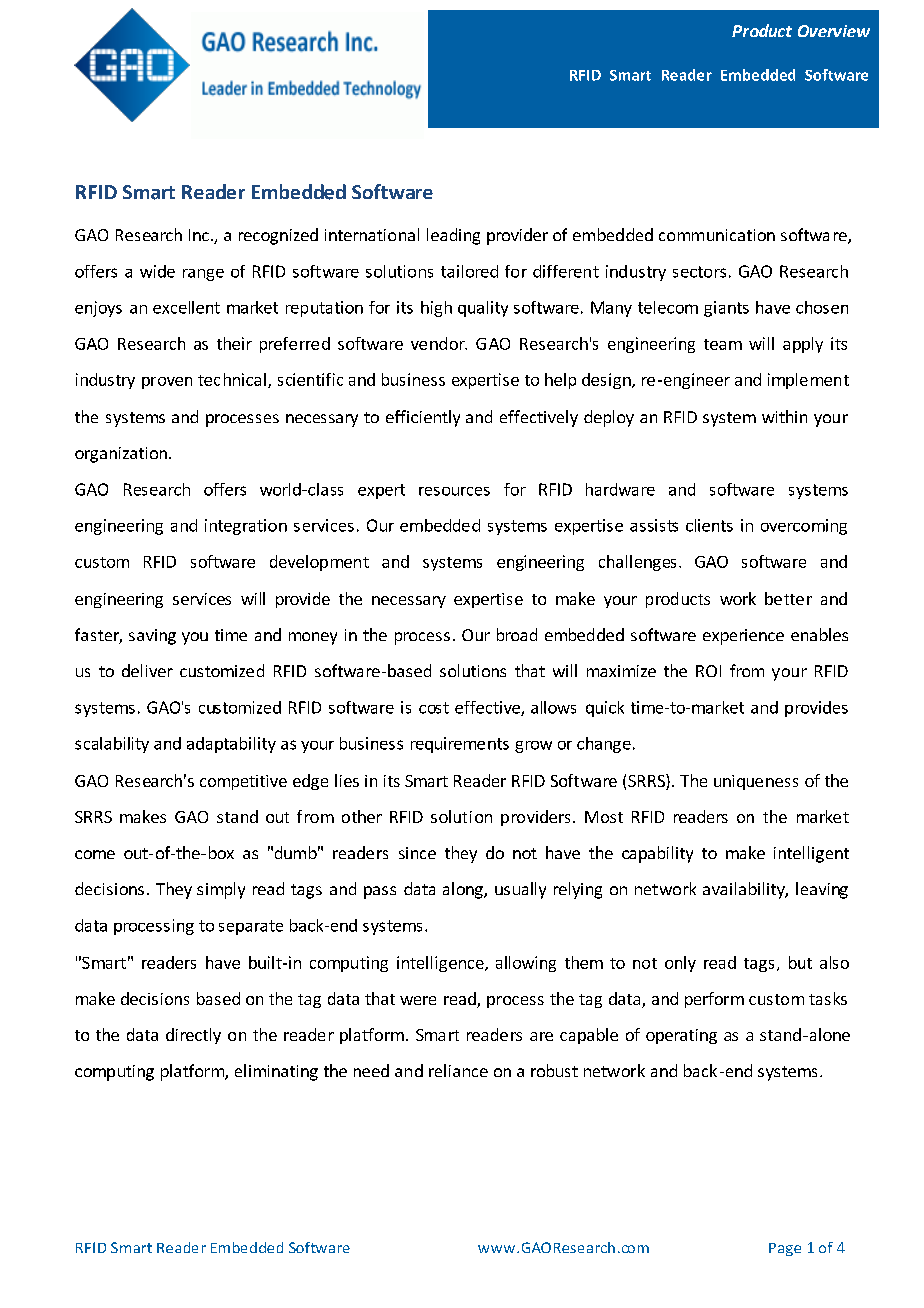 The height and width of the image is (1308, 924). What do you see at coordinates (278, 236) in the image?
I see `recognized` at bounding box center [278, 236].
